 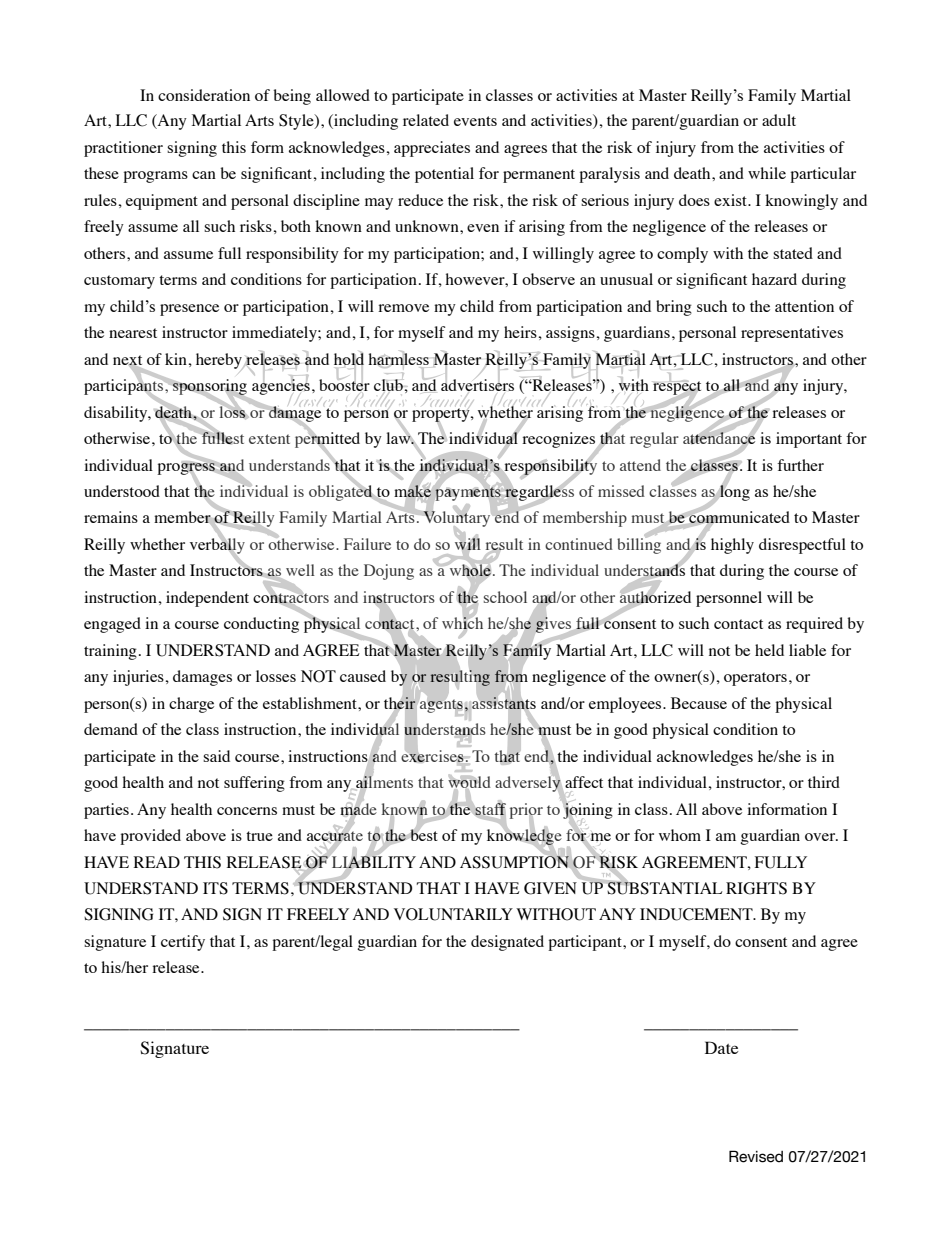 What do you see at coordinates (215, 888) in the screenshot?
I see `ITS` at bounding box center [215, 888].
